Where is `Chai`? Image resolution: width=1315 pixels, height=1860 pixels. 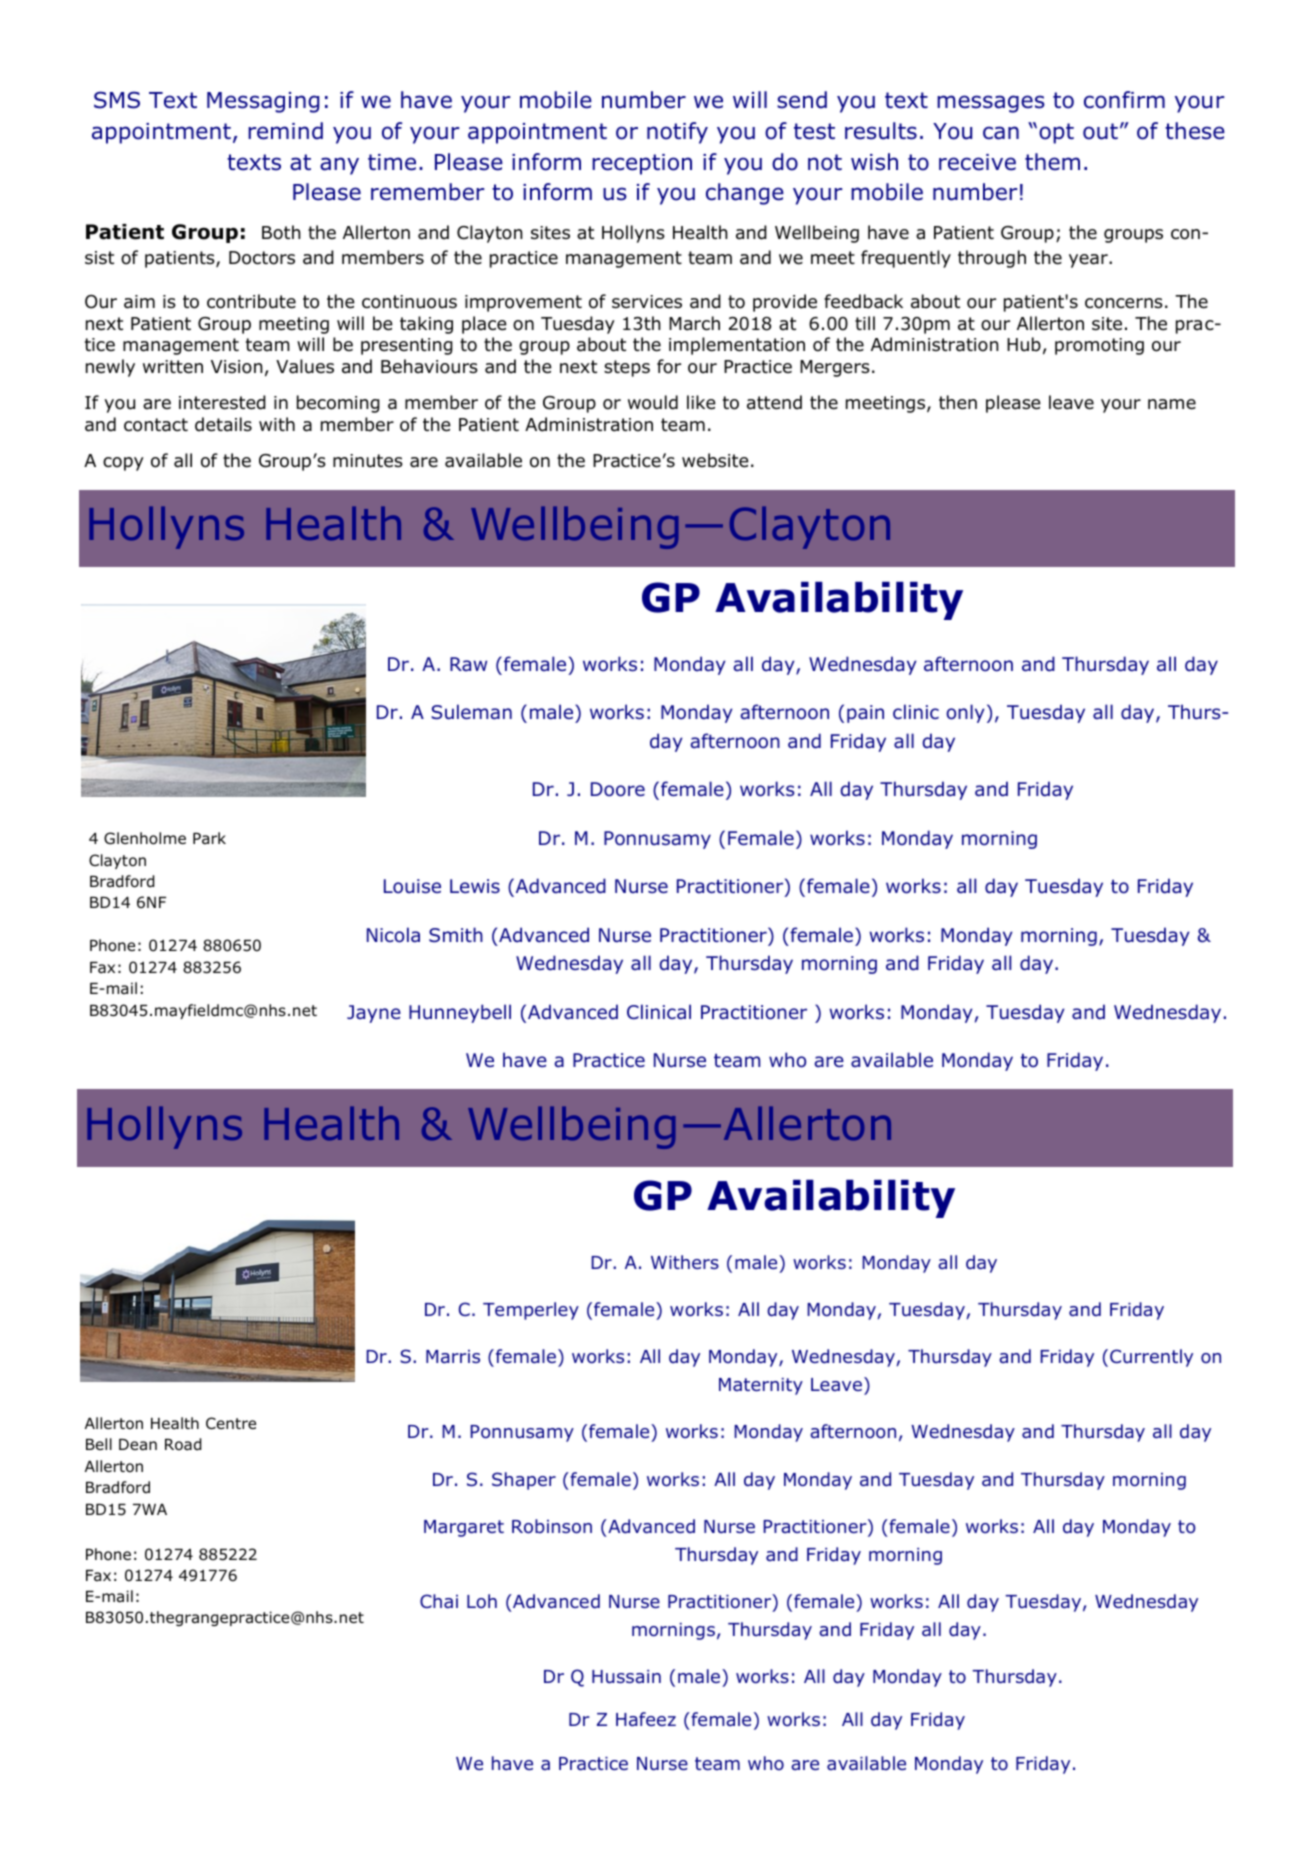 Chai is located at coordinates (439, 1601).
